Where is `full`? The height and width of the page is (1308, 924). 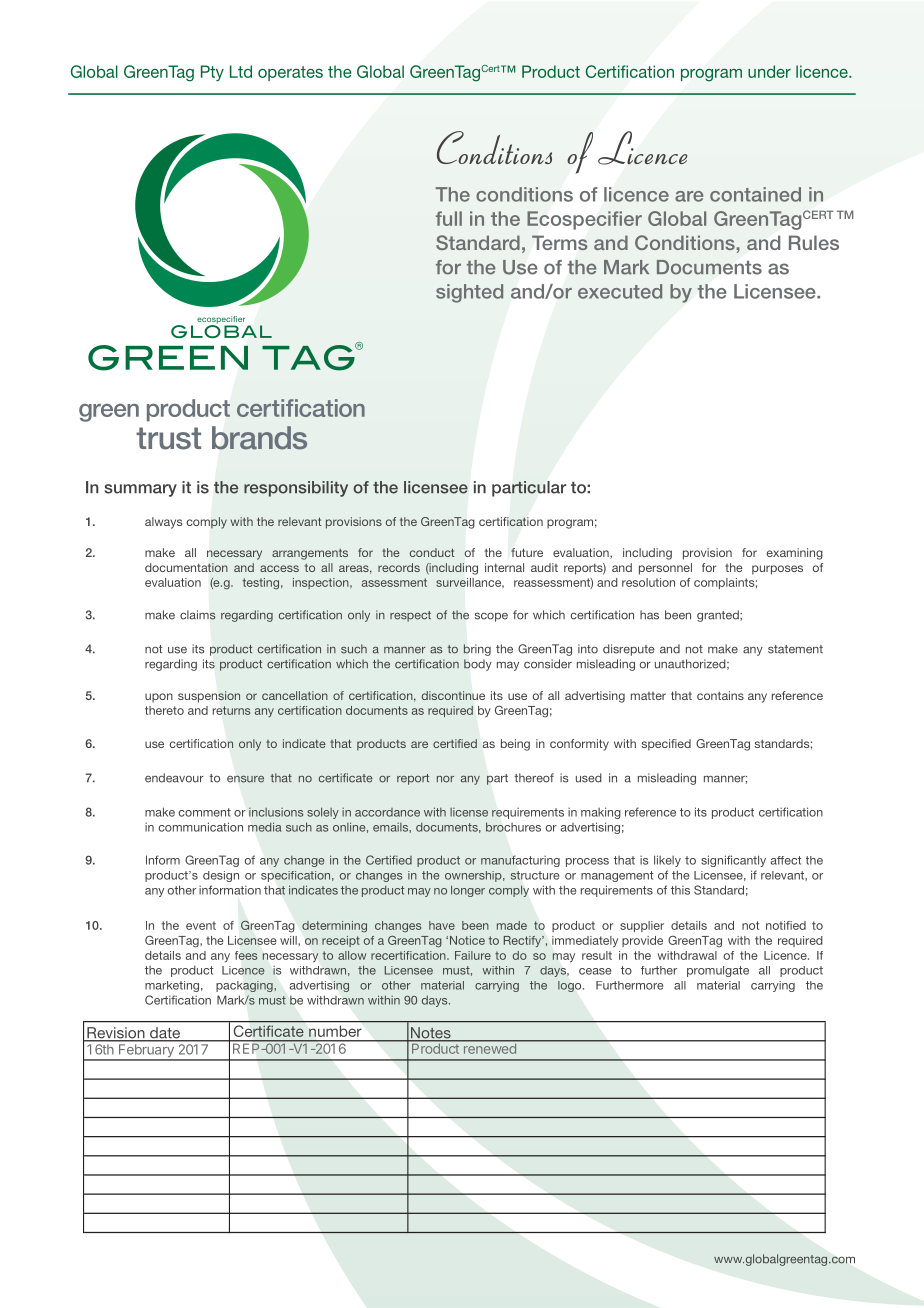
full is located at coordinates (449, 218).
